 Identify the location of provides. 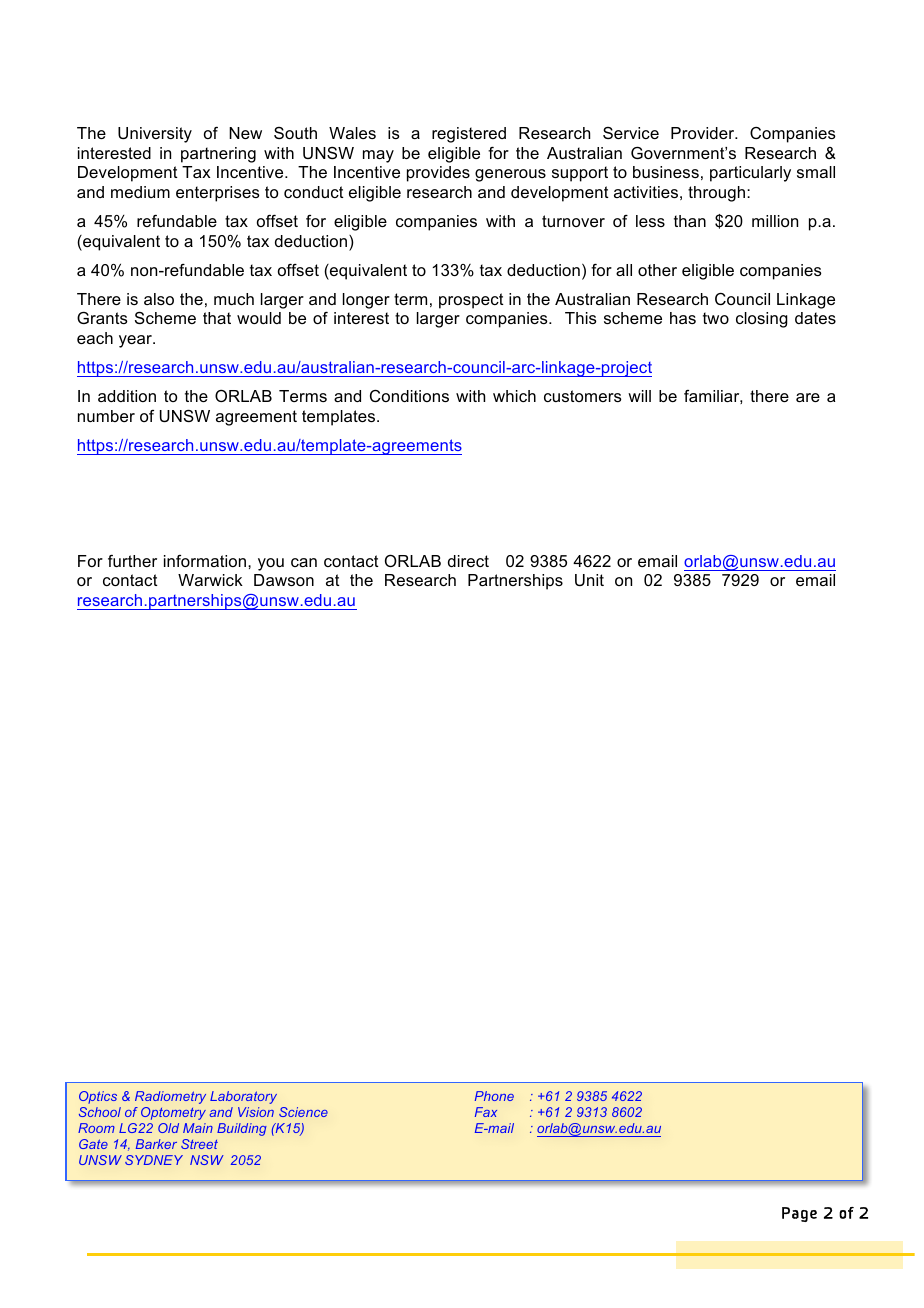
(438, 174).
